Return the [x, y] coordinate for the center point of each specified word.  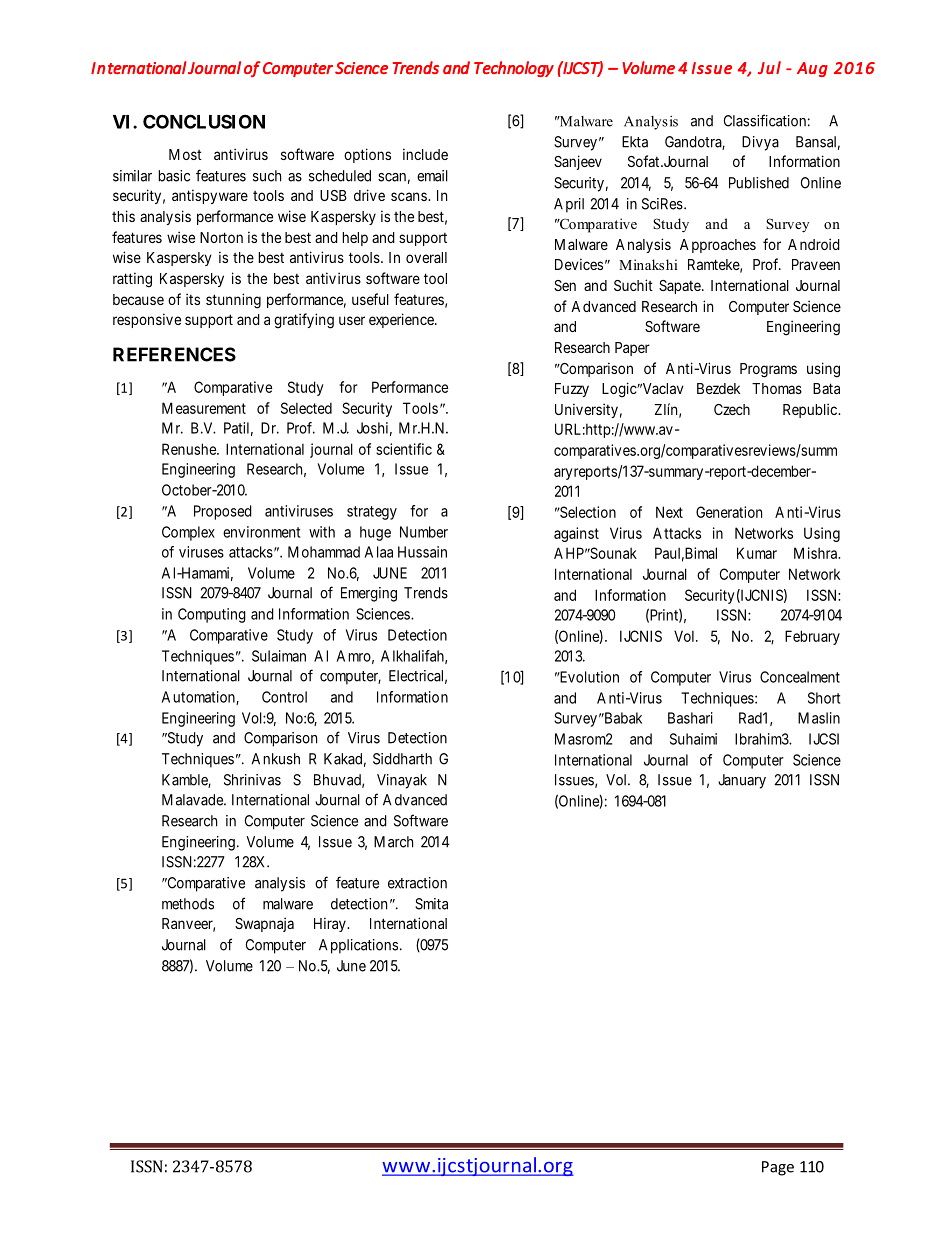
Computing [212, 615]
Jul [769, 67]
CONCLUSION [204, 121]
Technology [514, 69]
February [812, 637]
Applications [358, 946]
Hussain [422, 552]
